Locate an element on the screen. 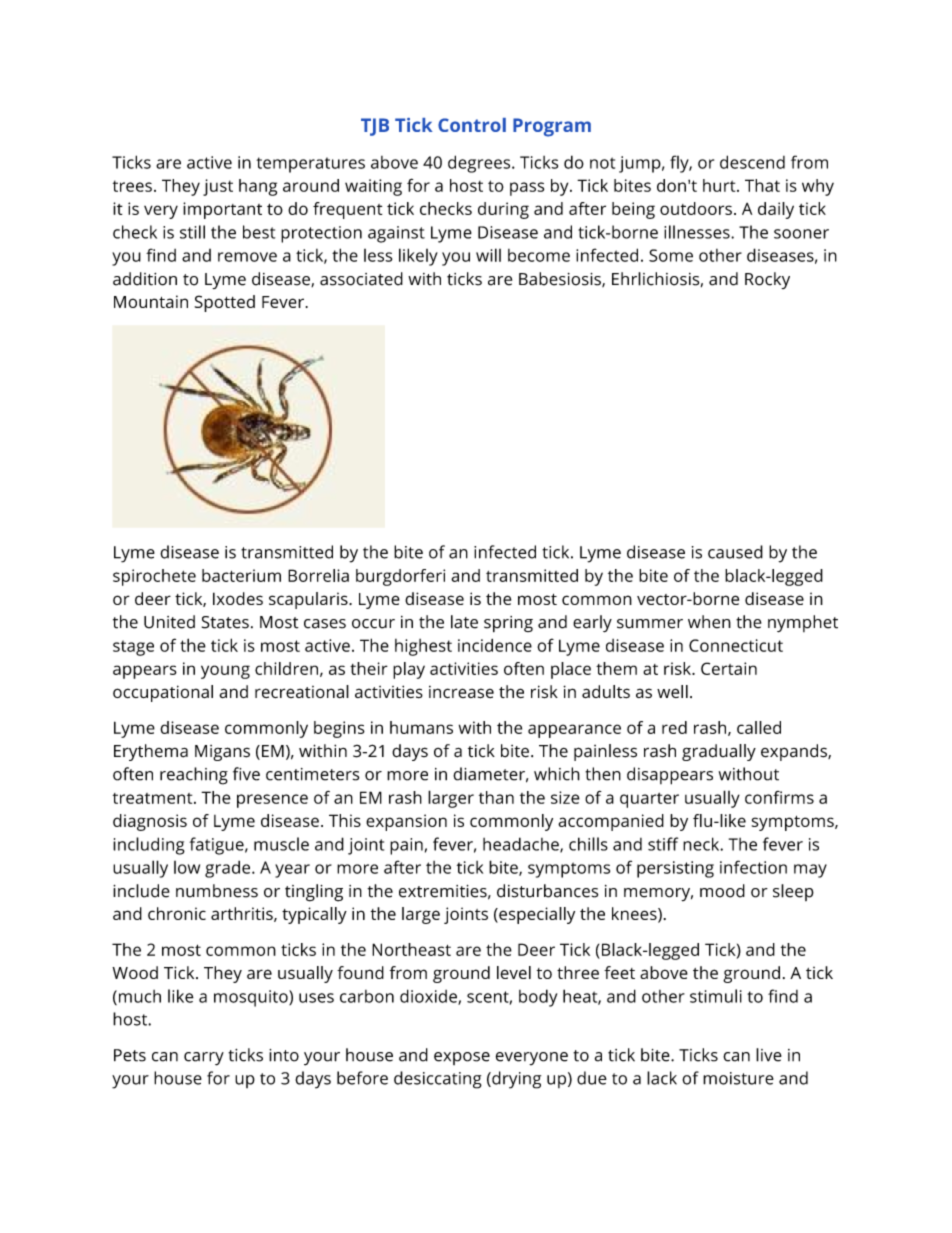  expose is located at coordinates (462, 1058).
